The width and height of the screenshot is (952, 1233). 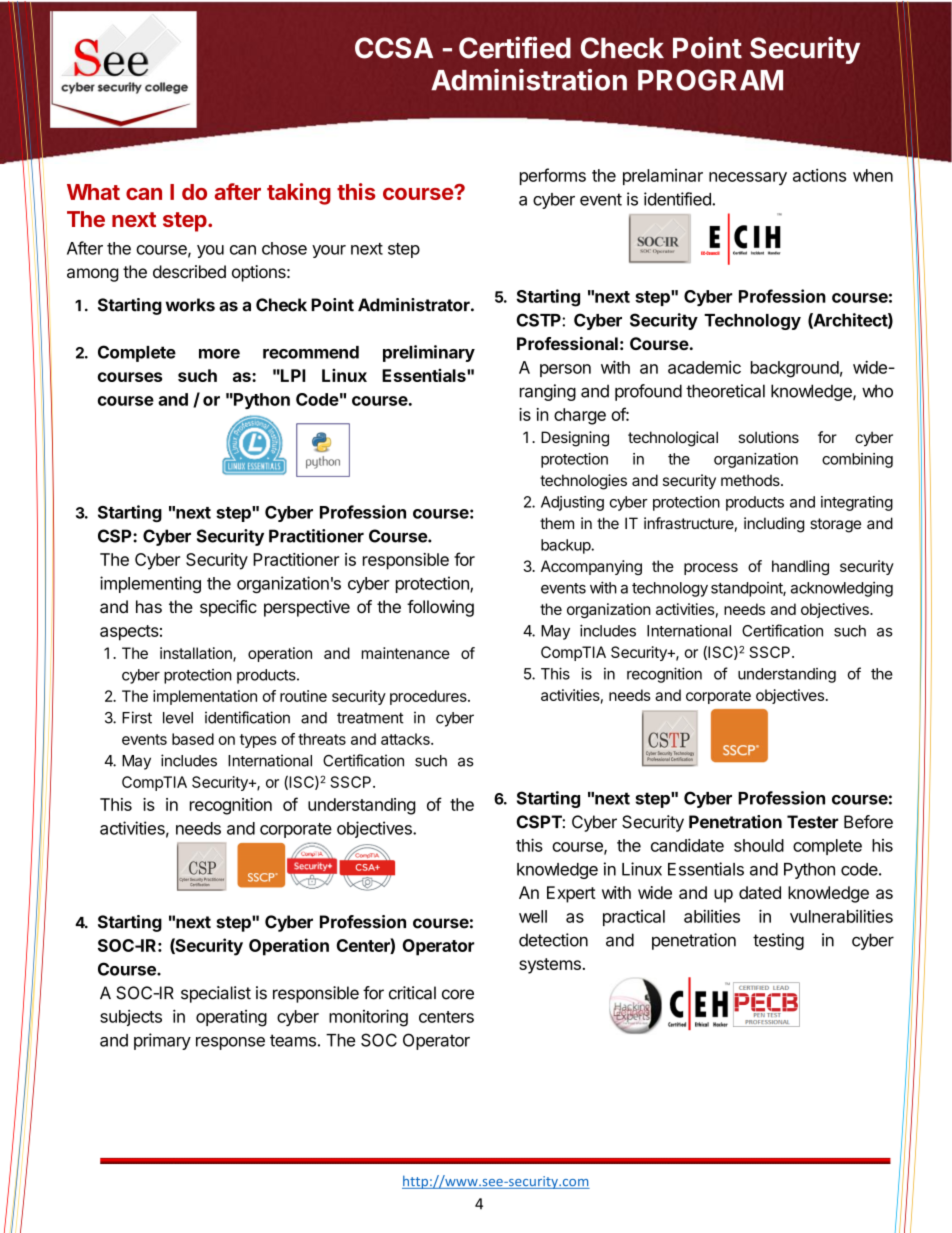 What do you see at coordinates (774, 525) in the screenshot?
I see `including` at bounding box center [774, 525].
